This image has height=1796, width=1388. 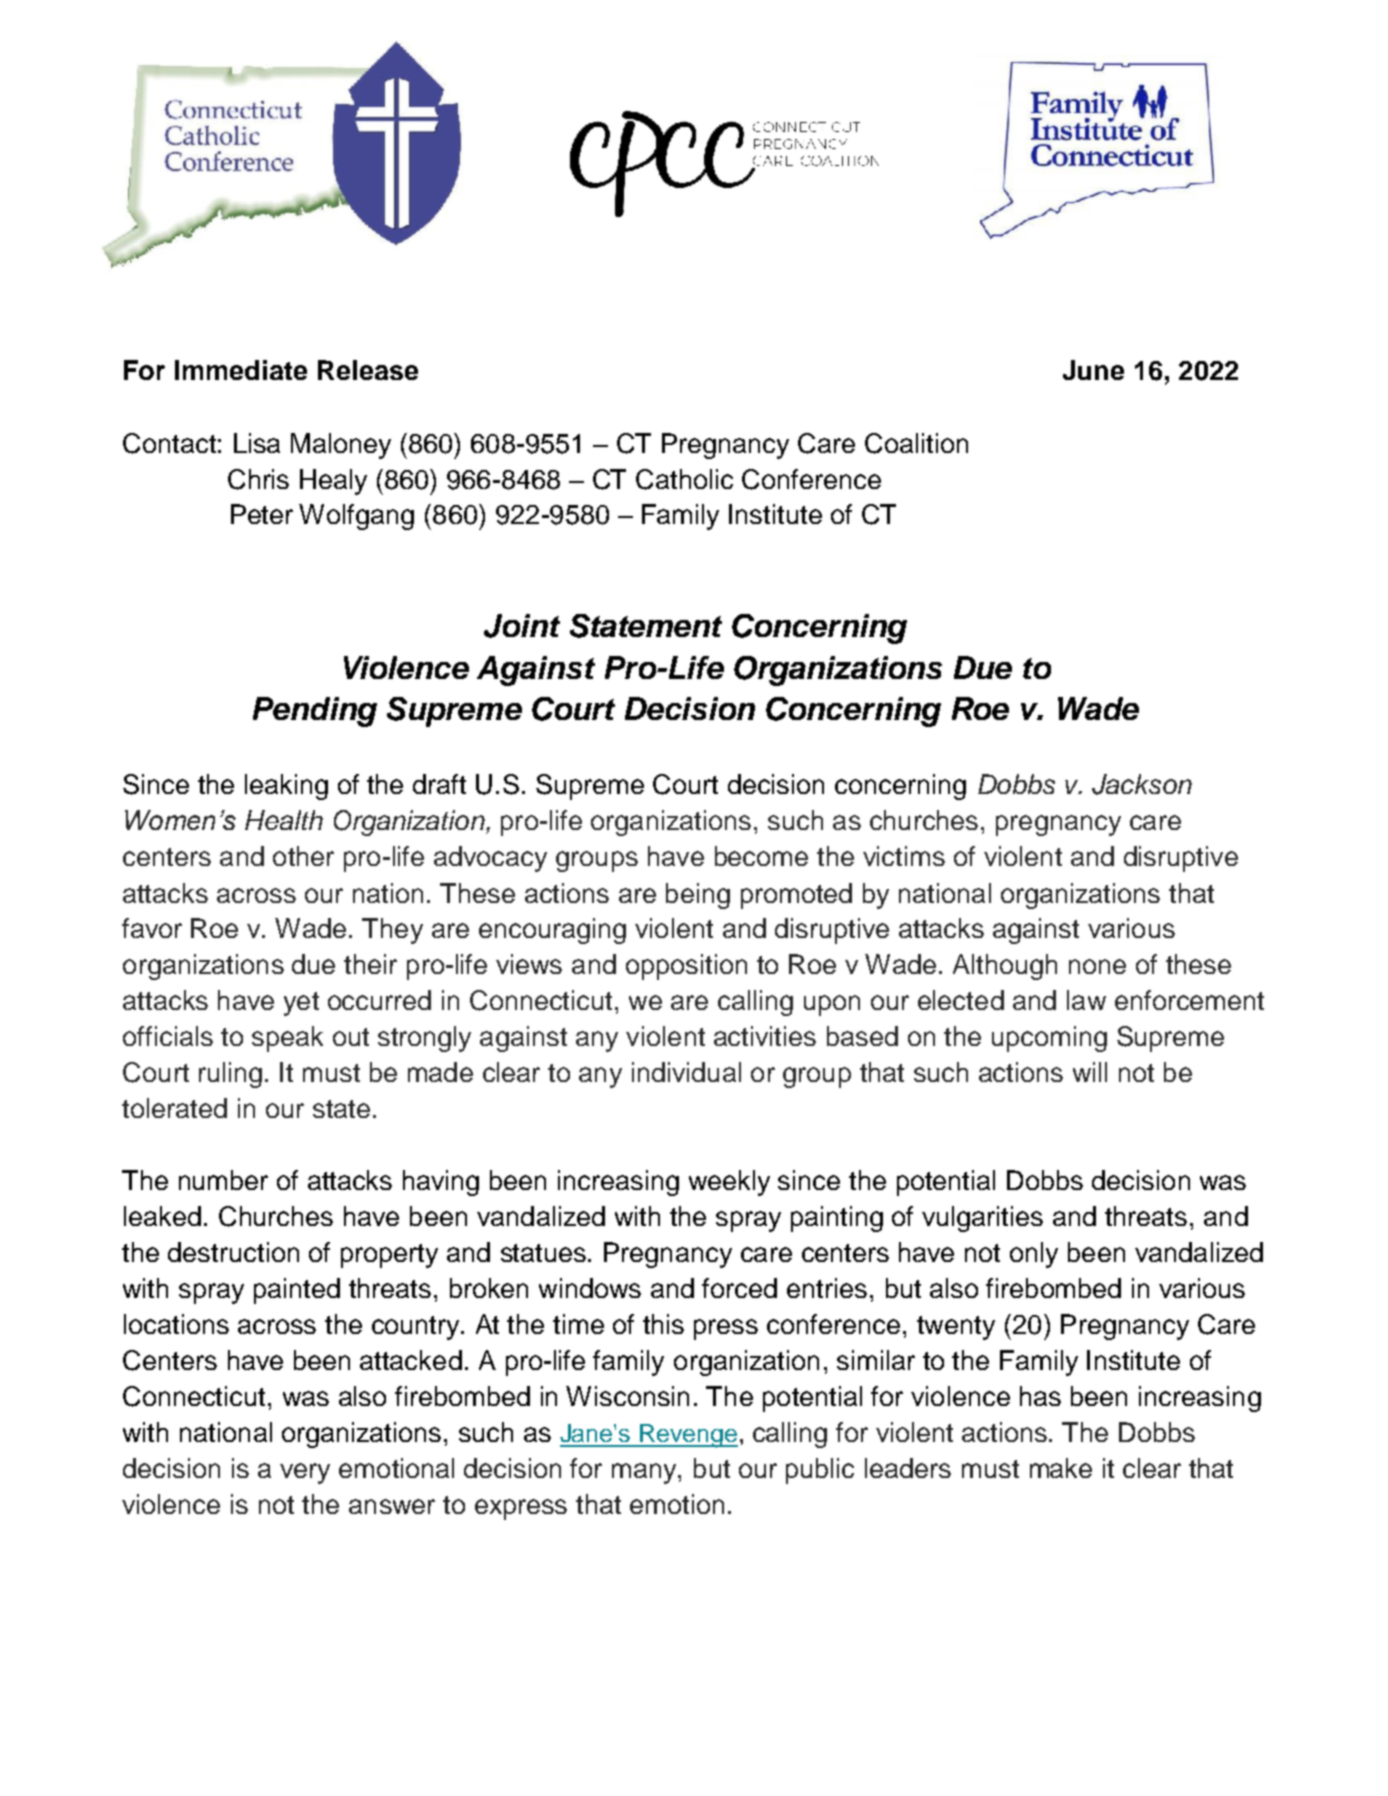 I want to click on speak, so click(x=287, y=1039).
